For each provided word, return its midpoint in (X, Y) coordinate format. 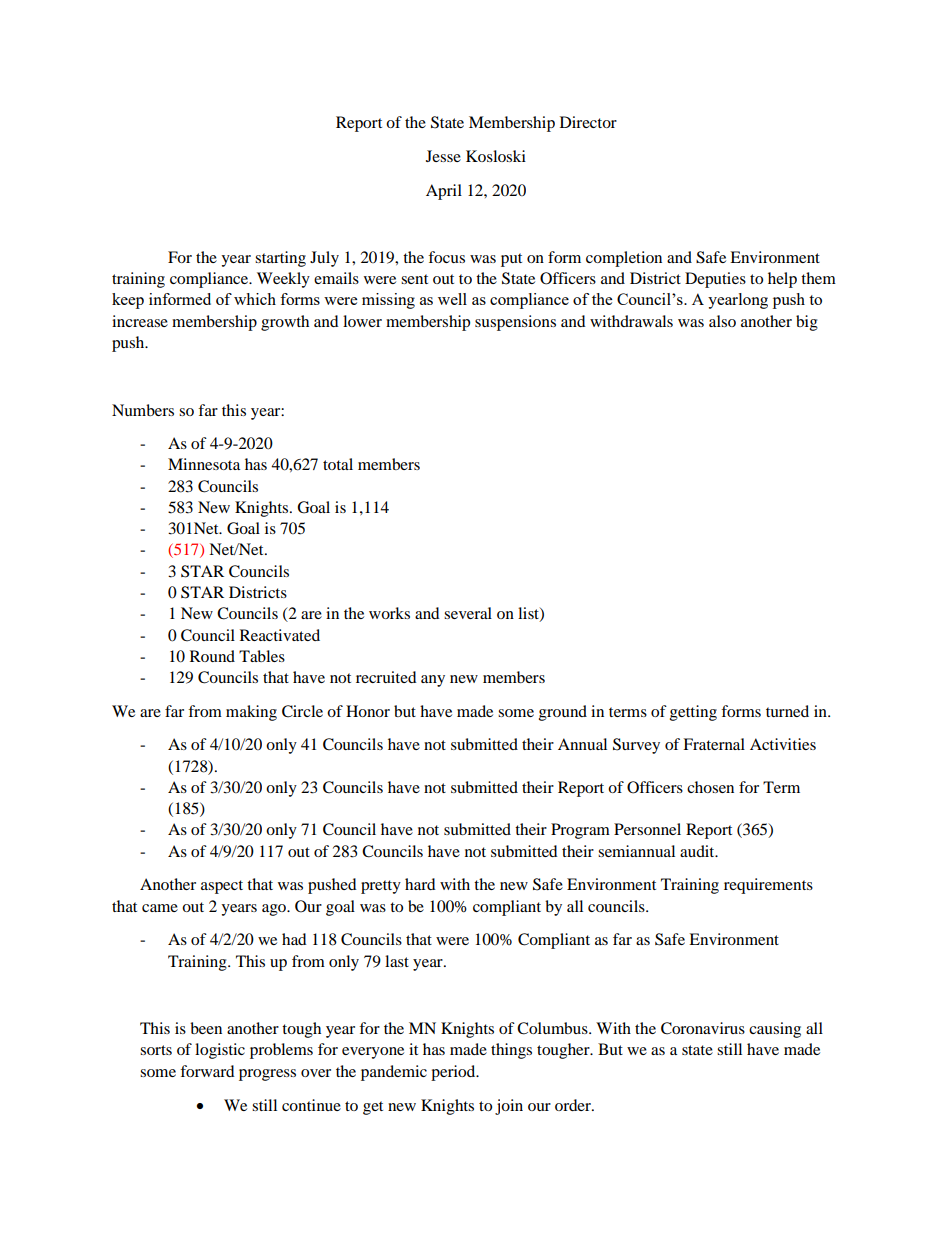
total (338, 464)
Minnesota (204, 464)
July (324, 259)
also (722, 321)
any (433, 681)
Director (588, 122)
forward (207, 1071)
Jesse (443, 156)
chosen (710, 787)
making (251, 713)
